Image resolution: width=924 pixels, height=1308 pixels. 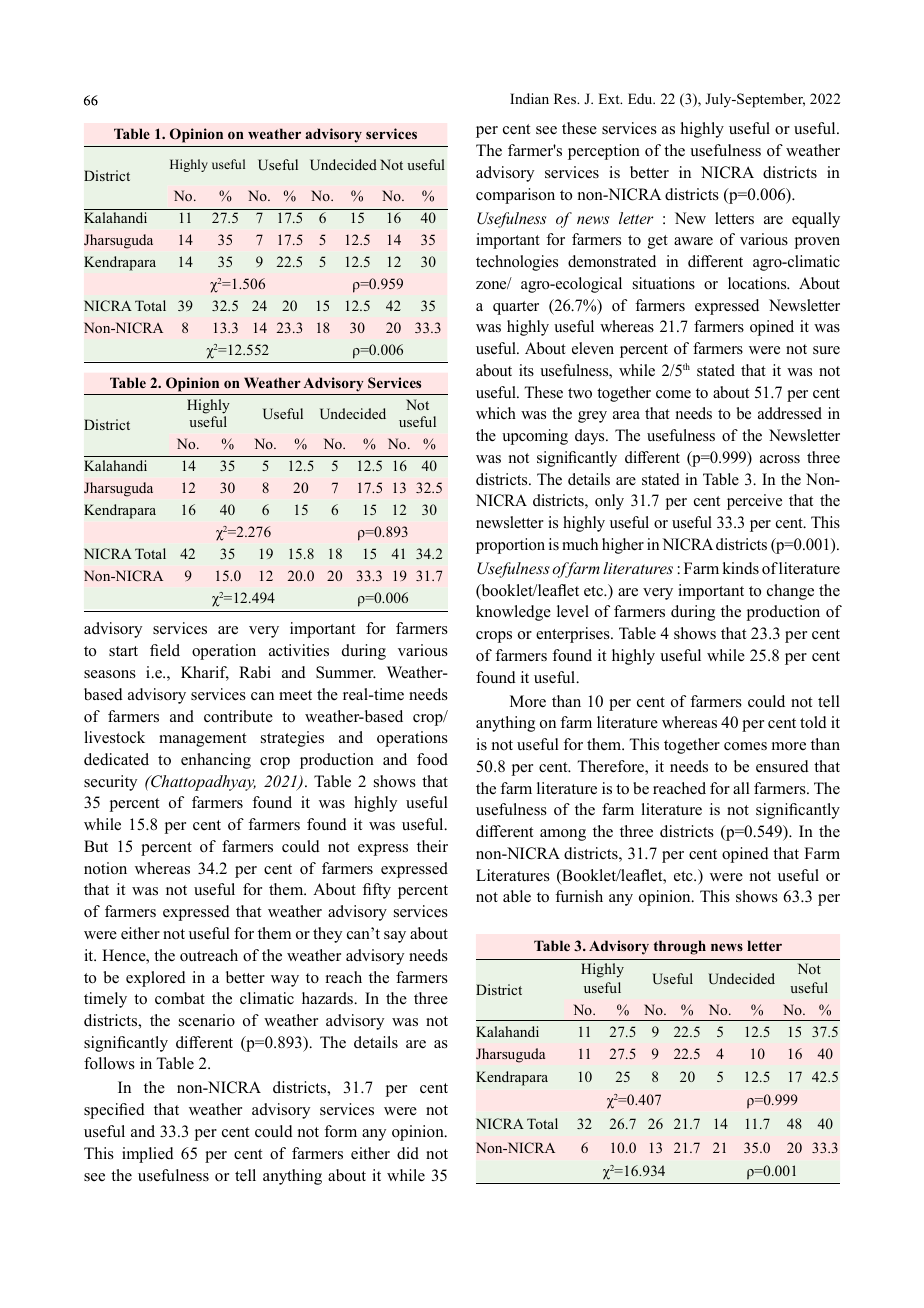 What do you see at coordinates (529, 98) in the image?
I see `Indian` at bounding box center [529, 98].
